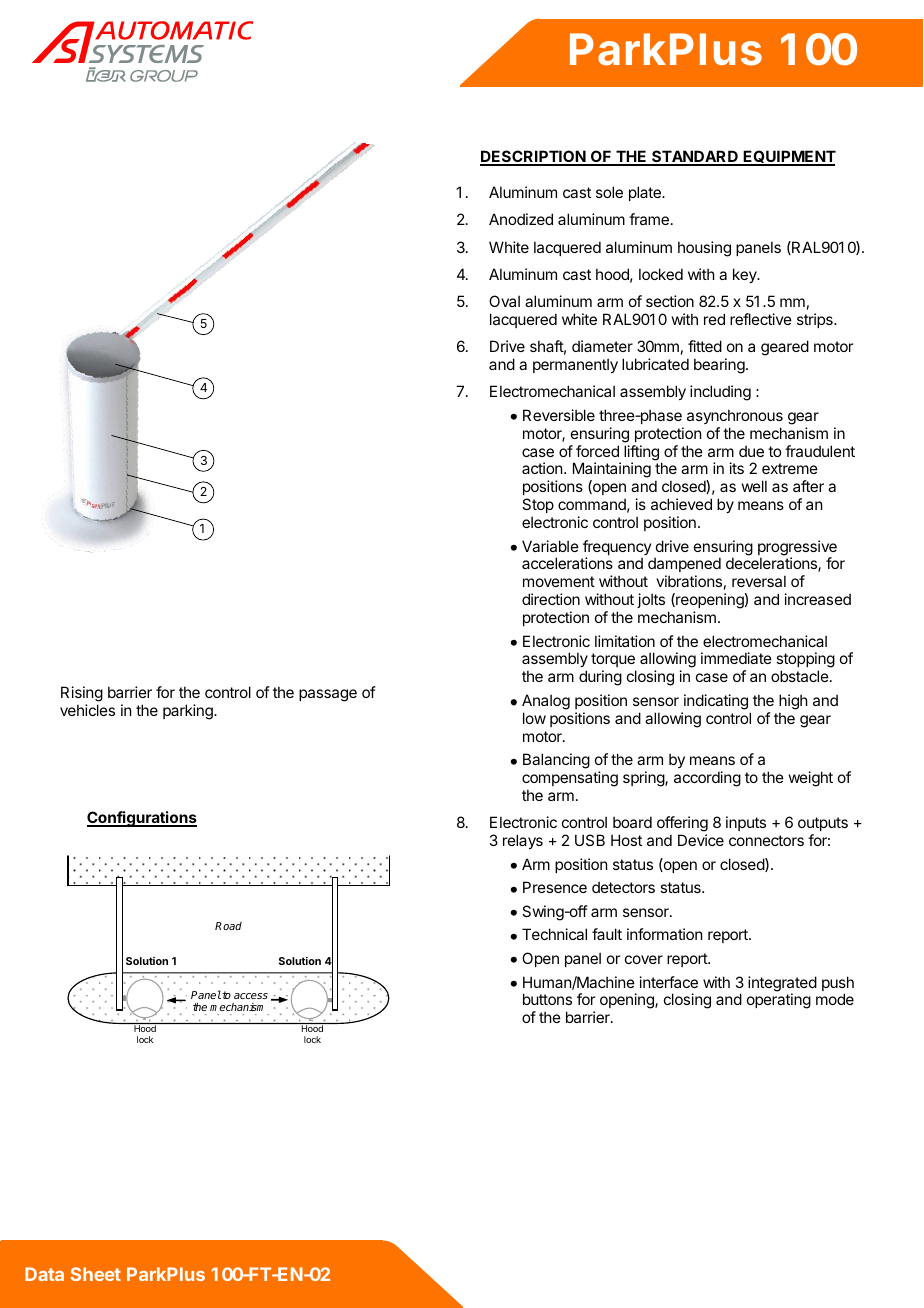  I want to click on Analog, so click(546, 702).
